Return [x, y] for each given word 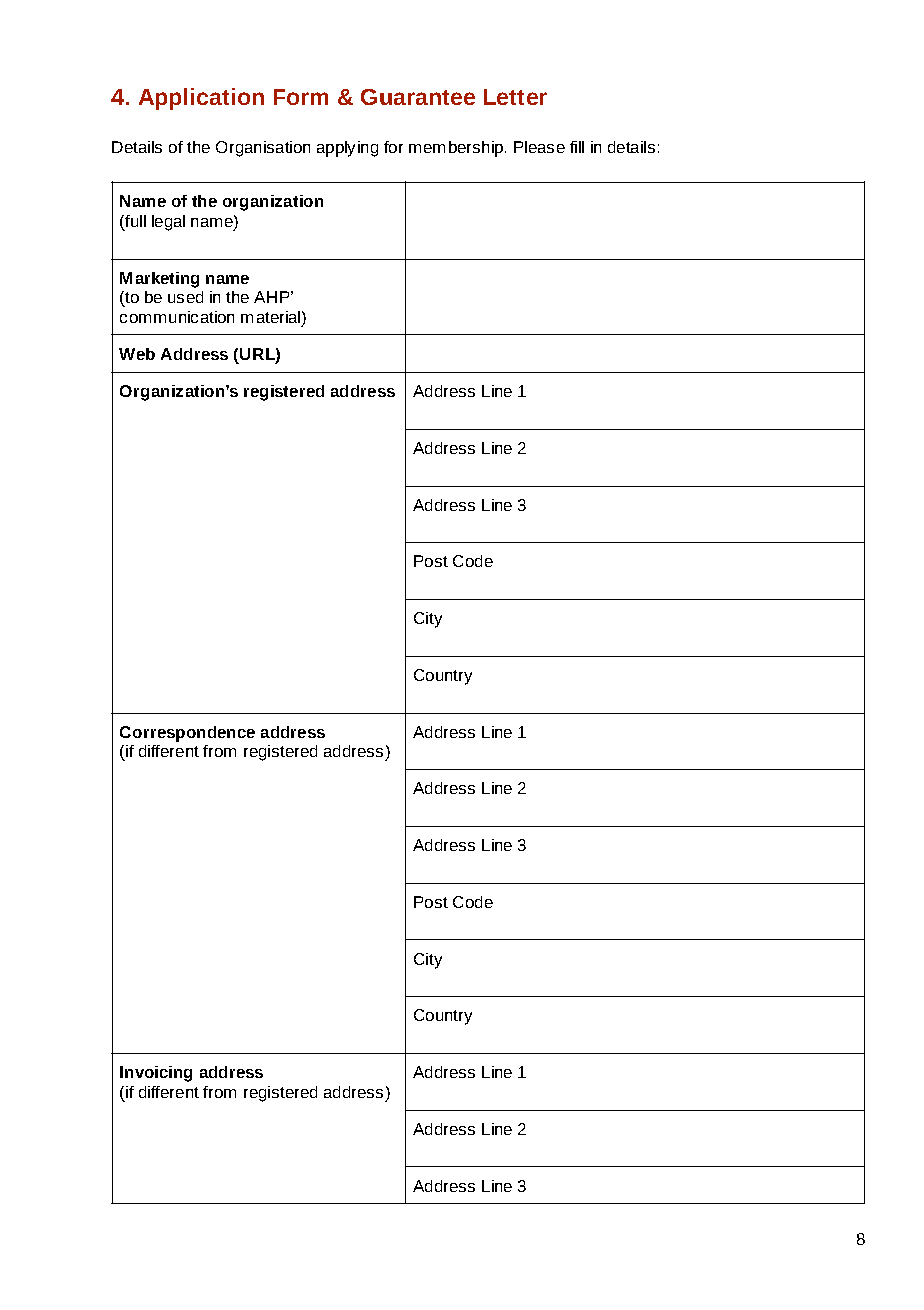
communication [177, 317]
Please [539, 147]
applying [347, 149]
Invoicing [156, 1074]
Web [137, 354]
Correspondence [187, 734]
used [185, 297]
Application [201, 99]
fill [577, 147]
